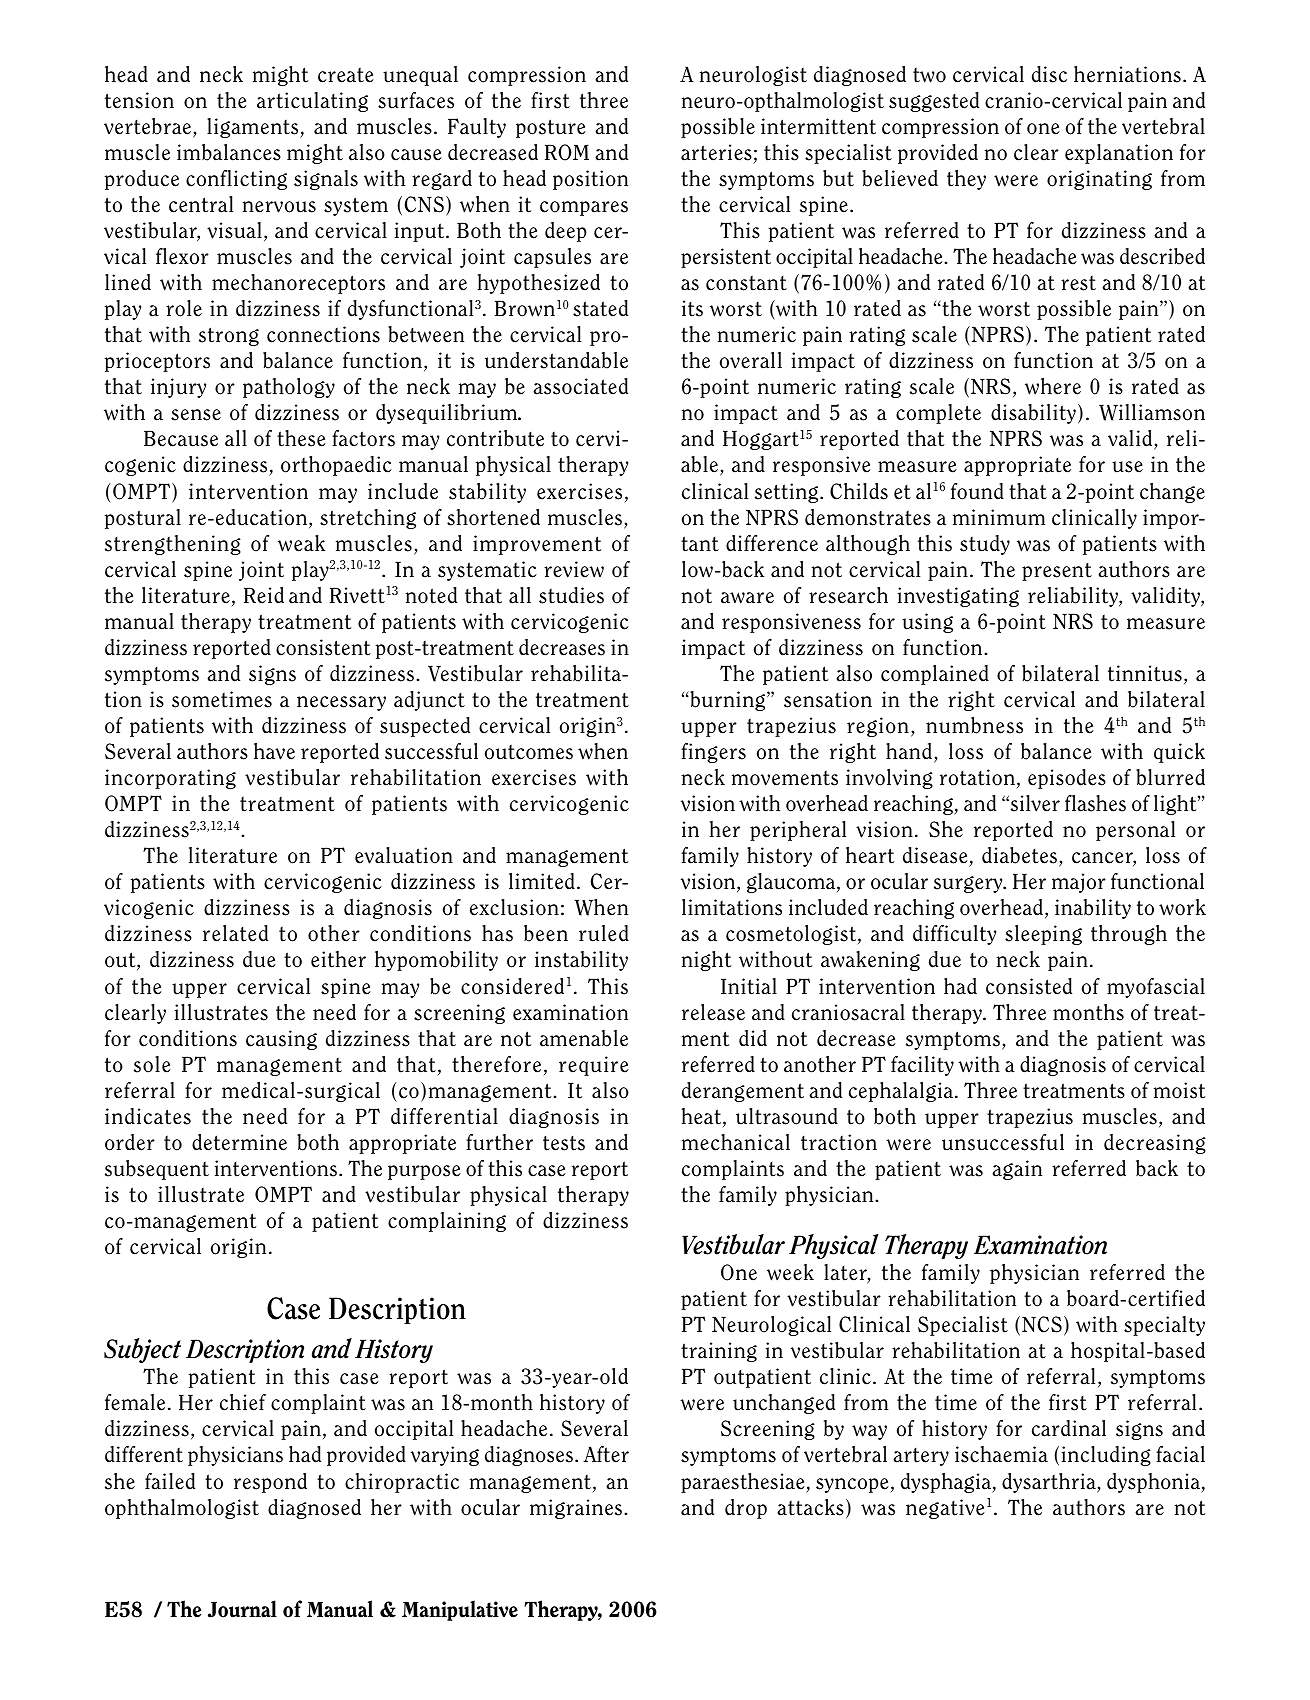 The width and height of the document is (1310, 1700). Describe the element at coordinates (542, 881) in the document. I see `limited` at that location.
